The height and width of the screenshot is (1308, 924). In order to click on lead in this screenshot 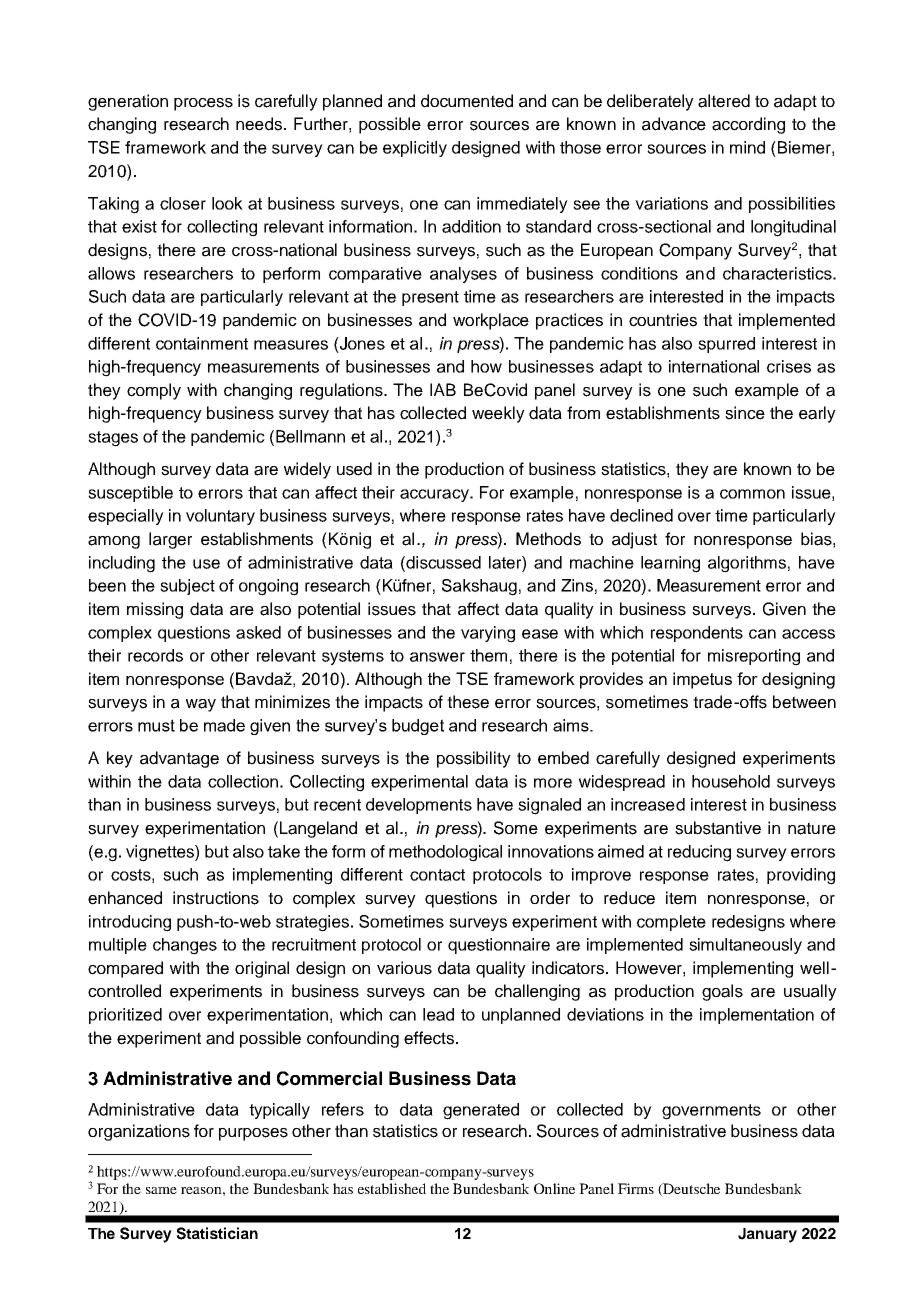, I will do `click(438, 1014)`.
